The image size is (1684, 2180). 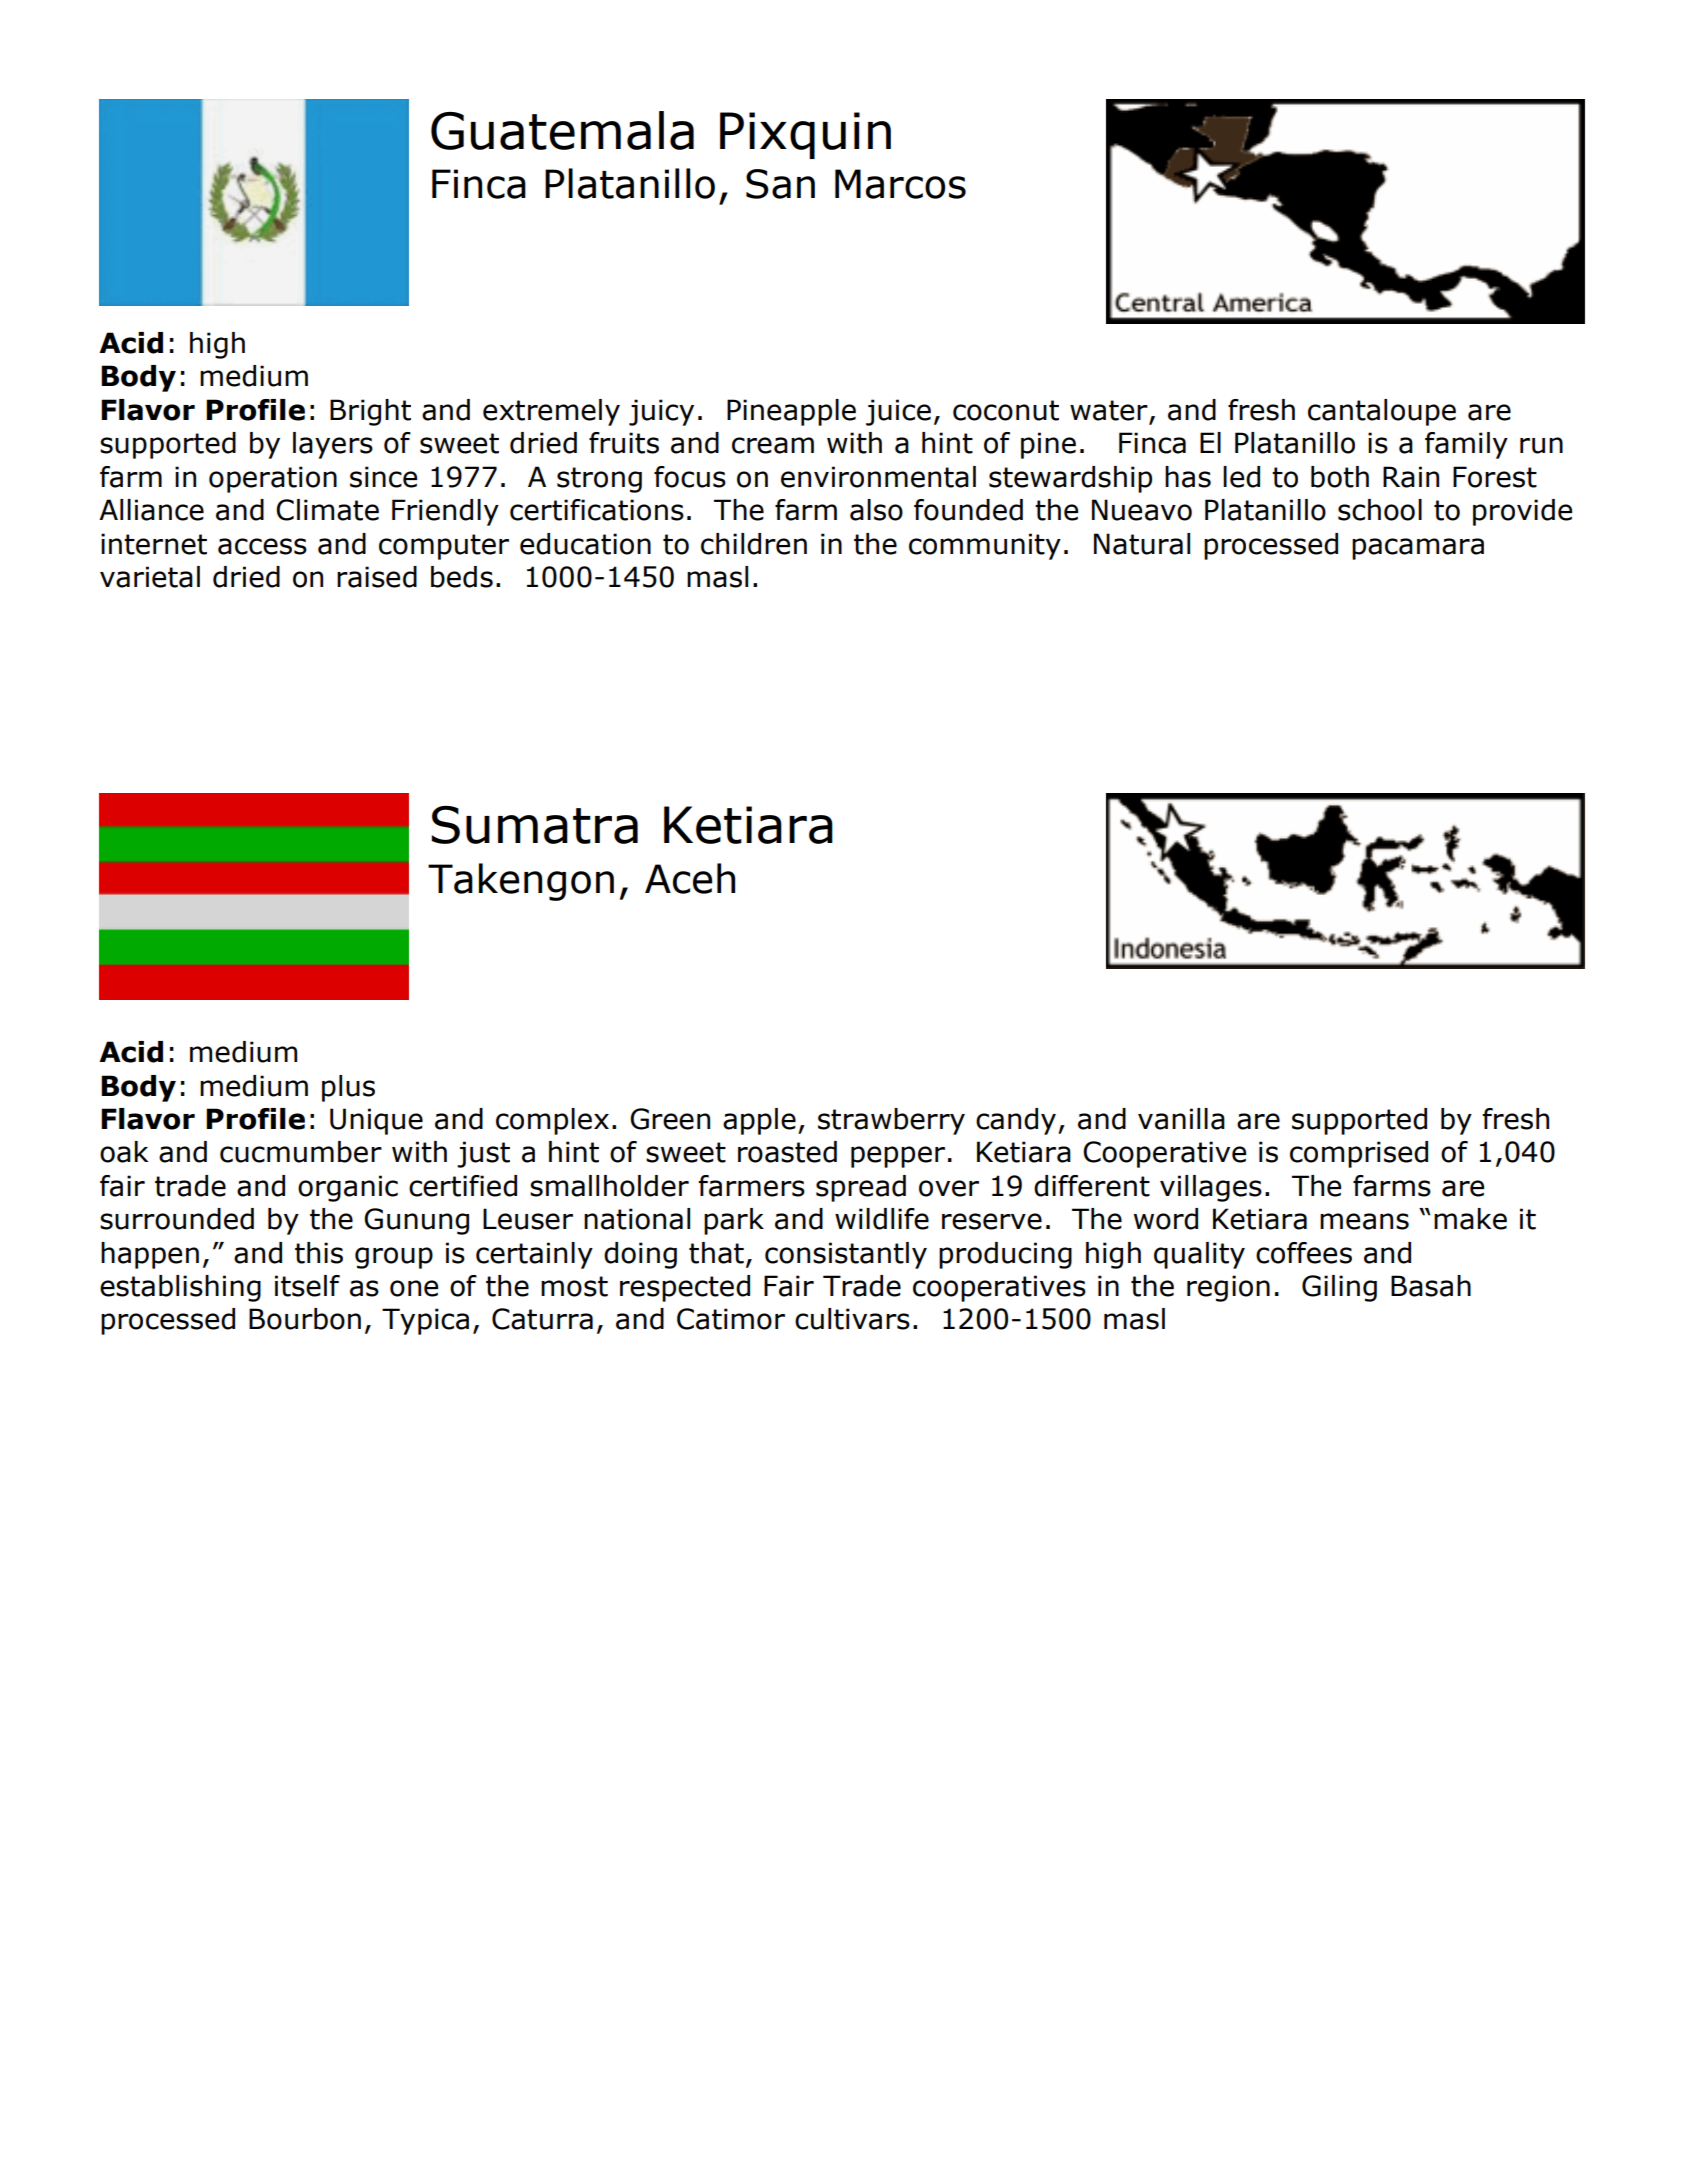 I want to click on children, so click(x=754, y=544).
